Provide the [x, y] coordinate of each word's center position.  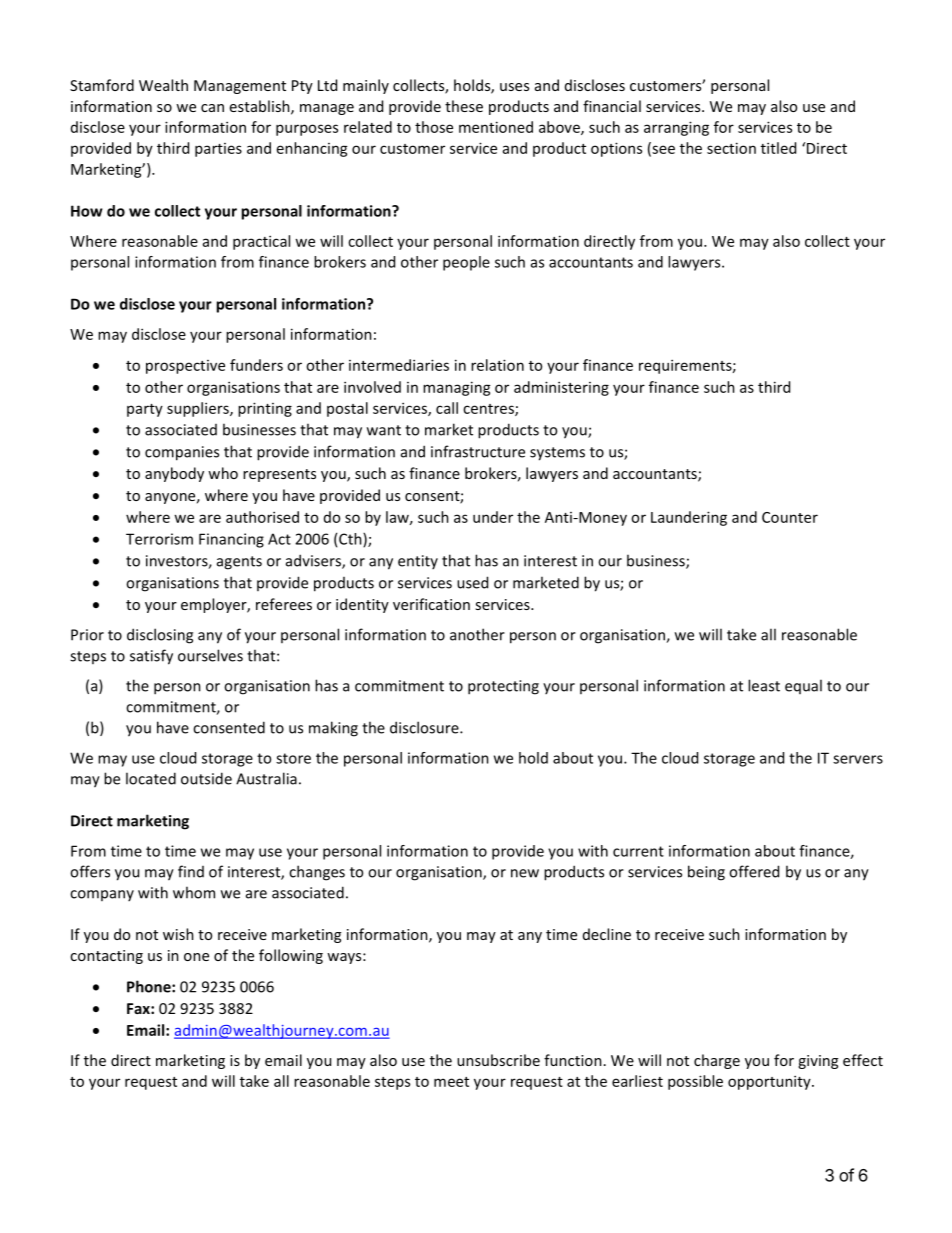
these [464, 106]
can [212, 108]
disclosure [425, 727]
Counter [790, 517]
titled [778, 148]
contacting [106, 957]
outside [206, 778]
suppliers [199, 409]
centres [489, 410]
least [764, 685]
